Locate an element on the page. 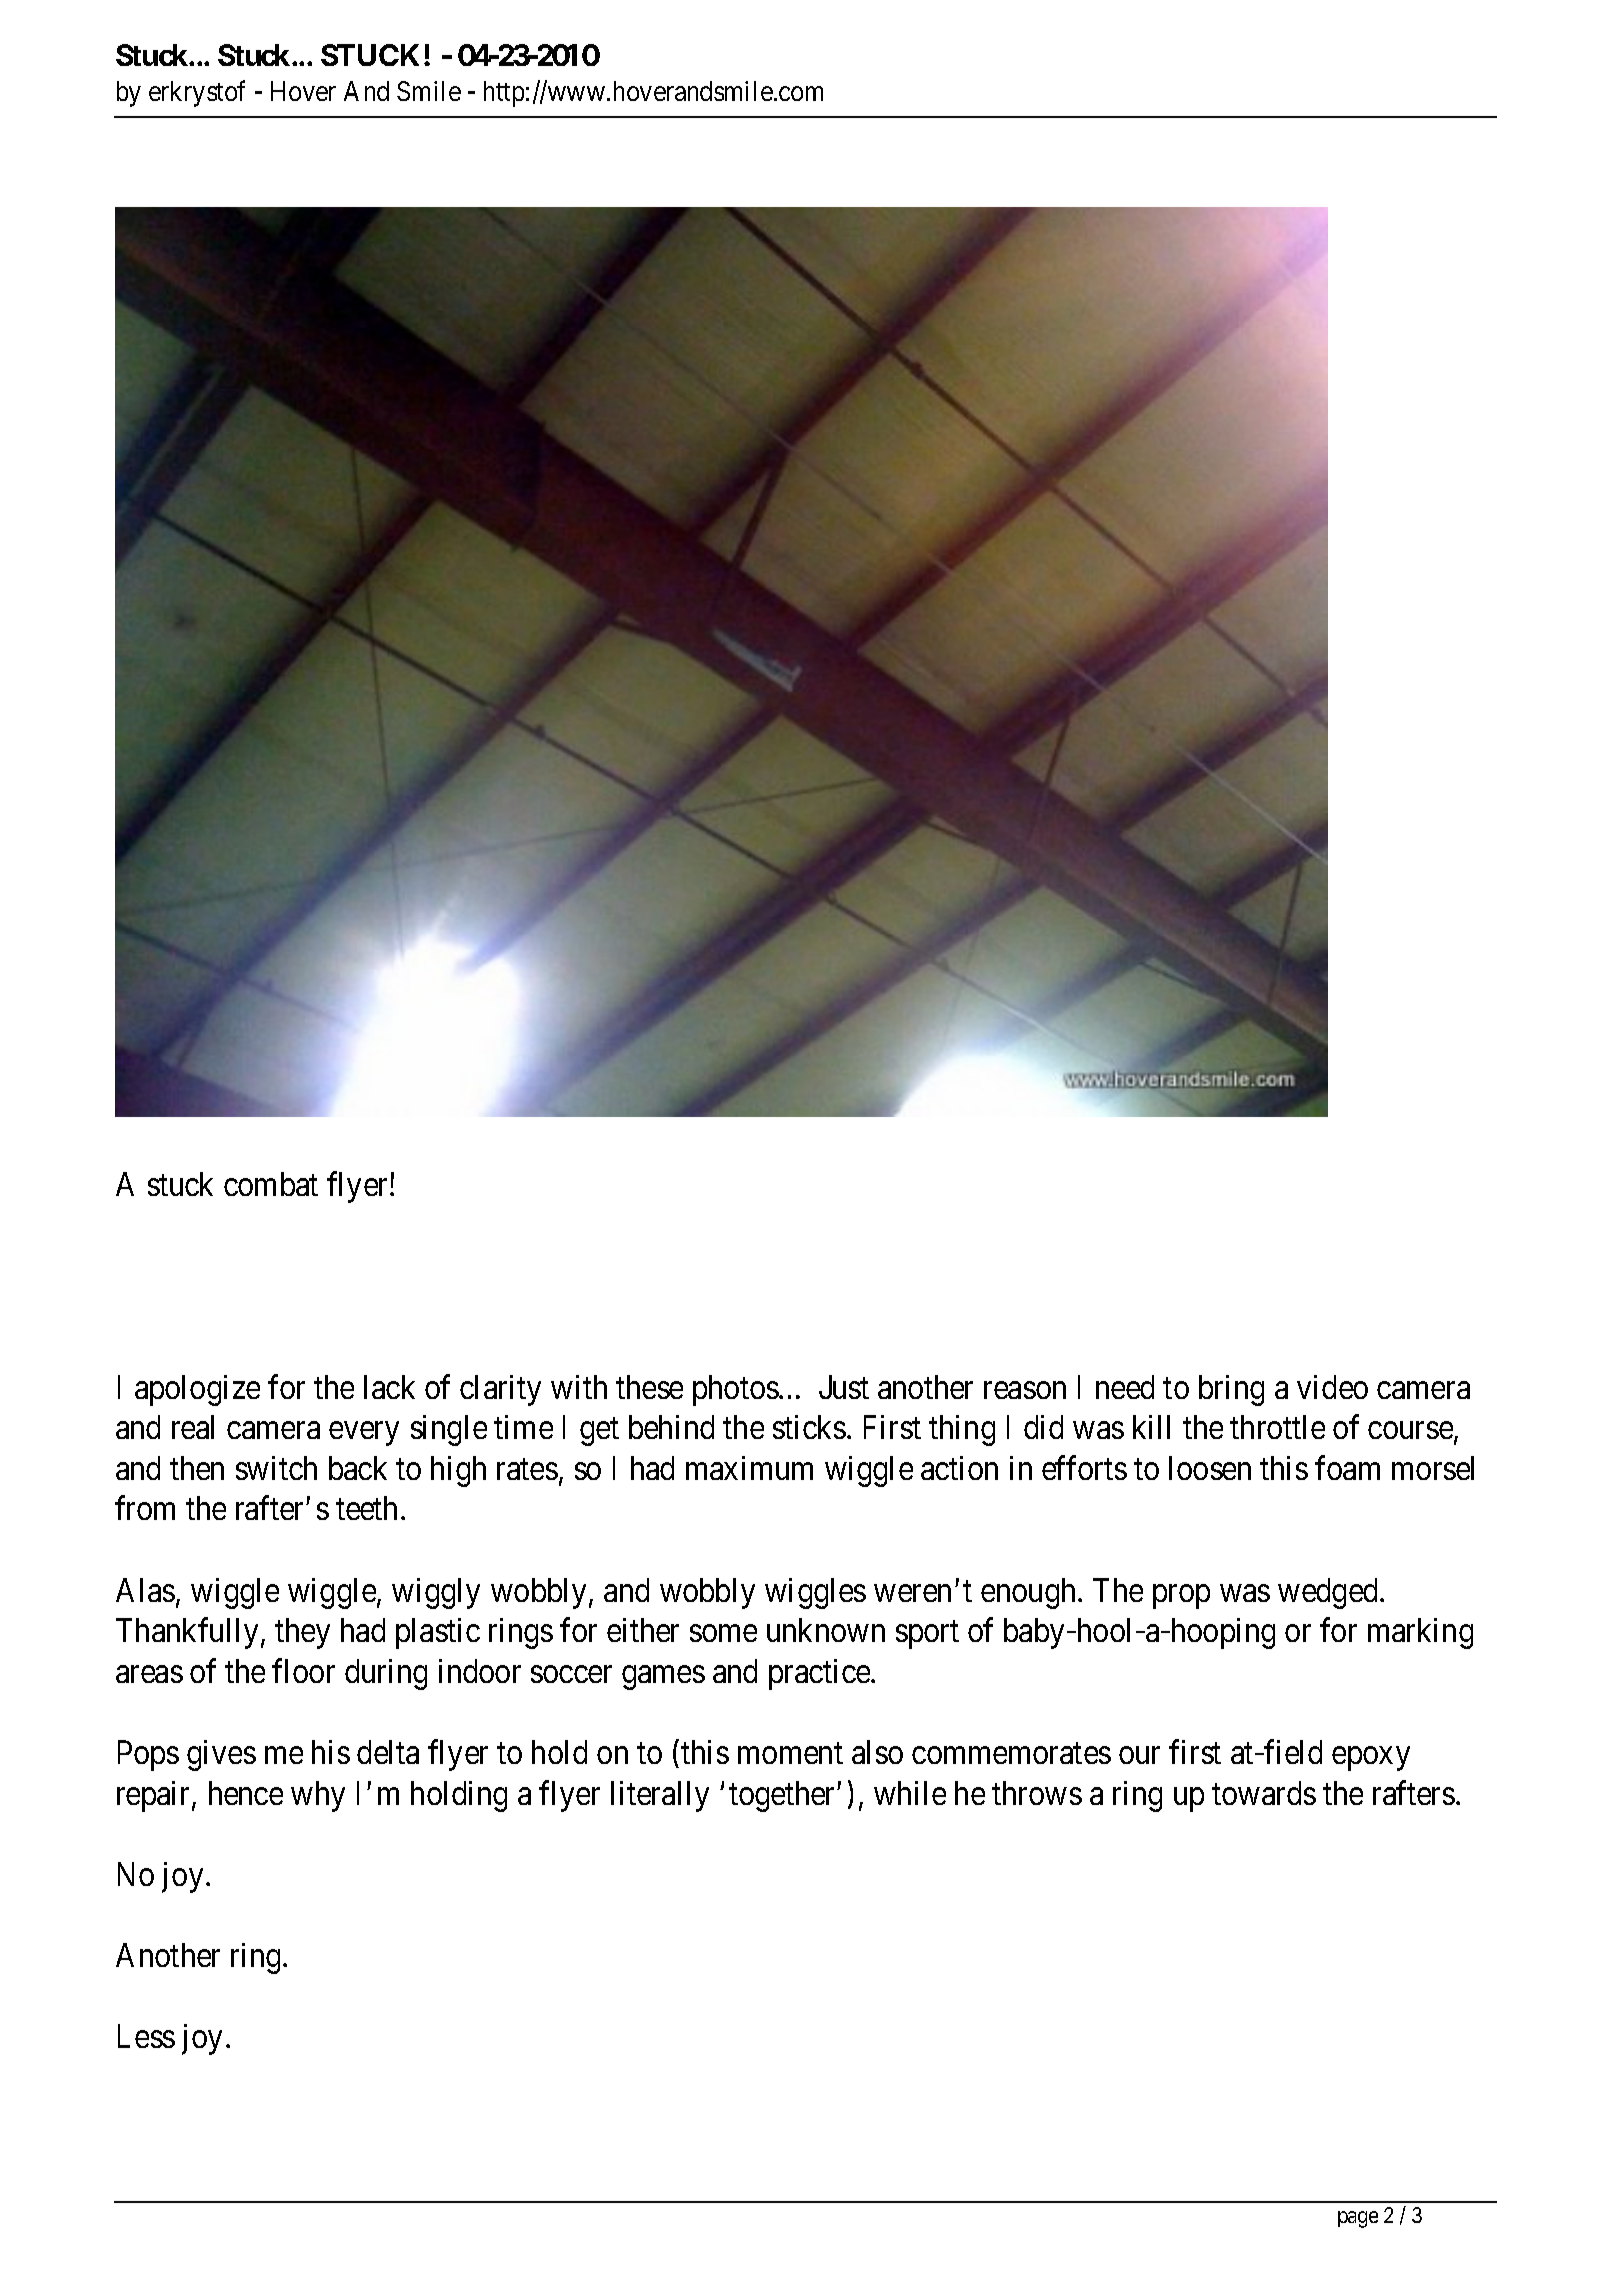 This document has height=2279, width=1611. video is located at coordinates (1332, 1387).
